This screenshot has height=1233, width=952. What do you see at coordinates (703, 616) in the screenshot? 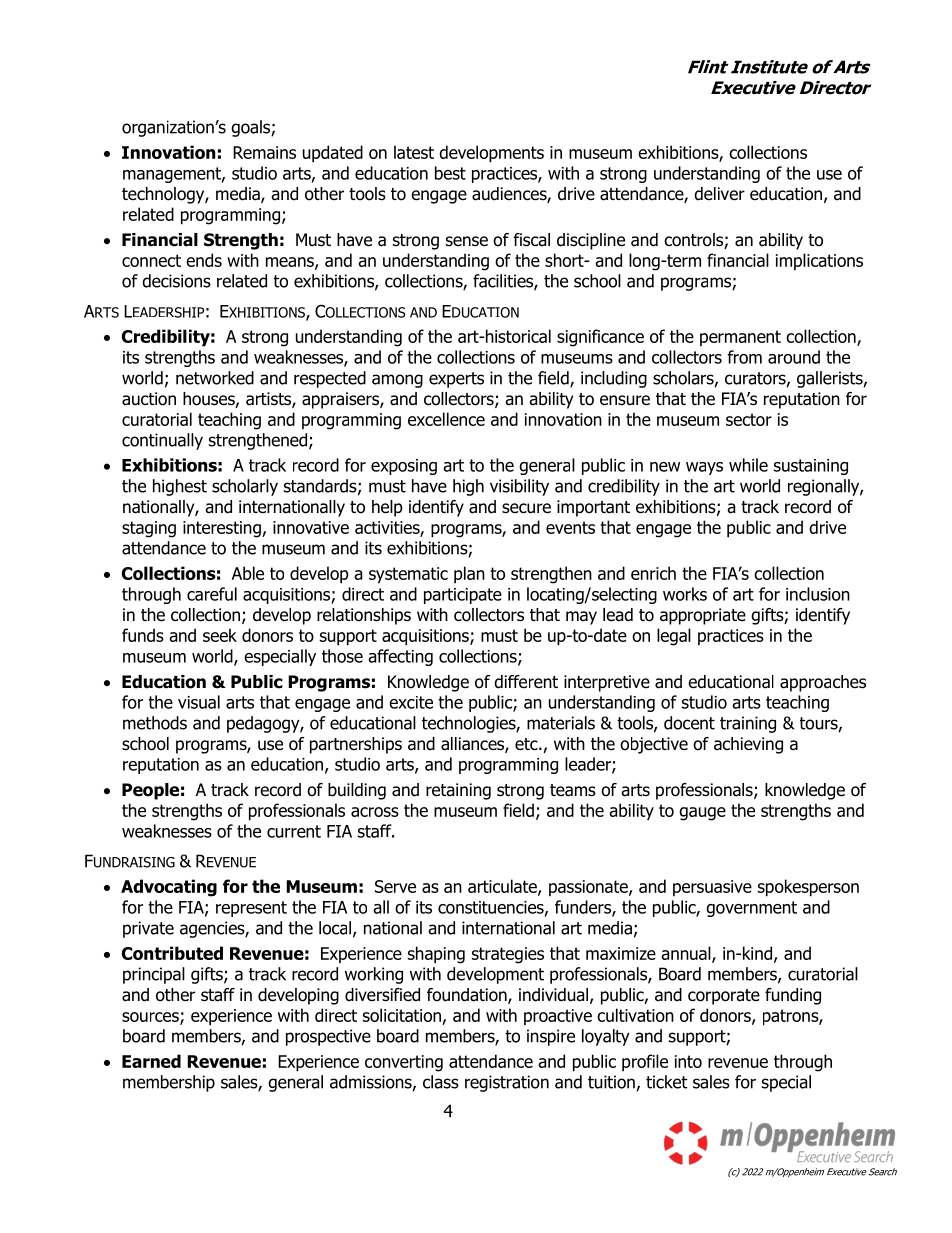
I see `appropriate` at bounding box center [703, 616].
